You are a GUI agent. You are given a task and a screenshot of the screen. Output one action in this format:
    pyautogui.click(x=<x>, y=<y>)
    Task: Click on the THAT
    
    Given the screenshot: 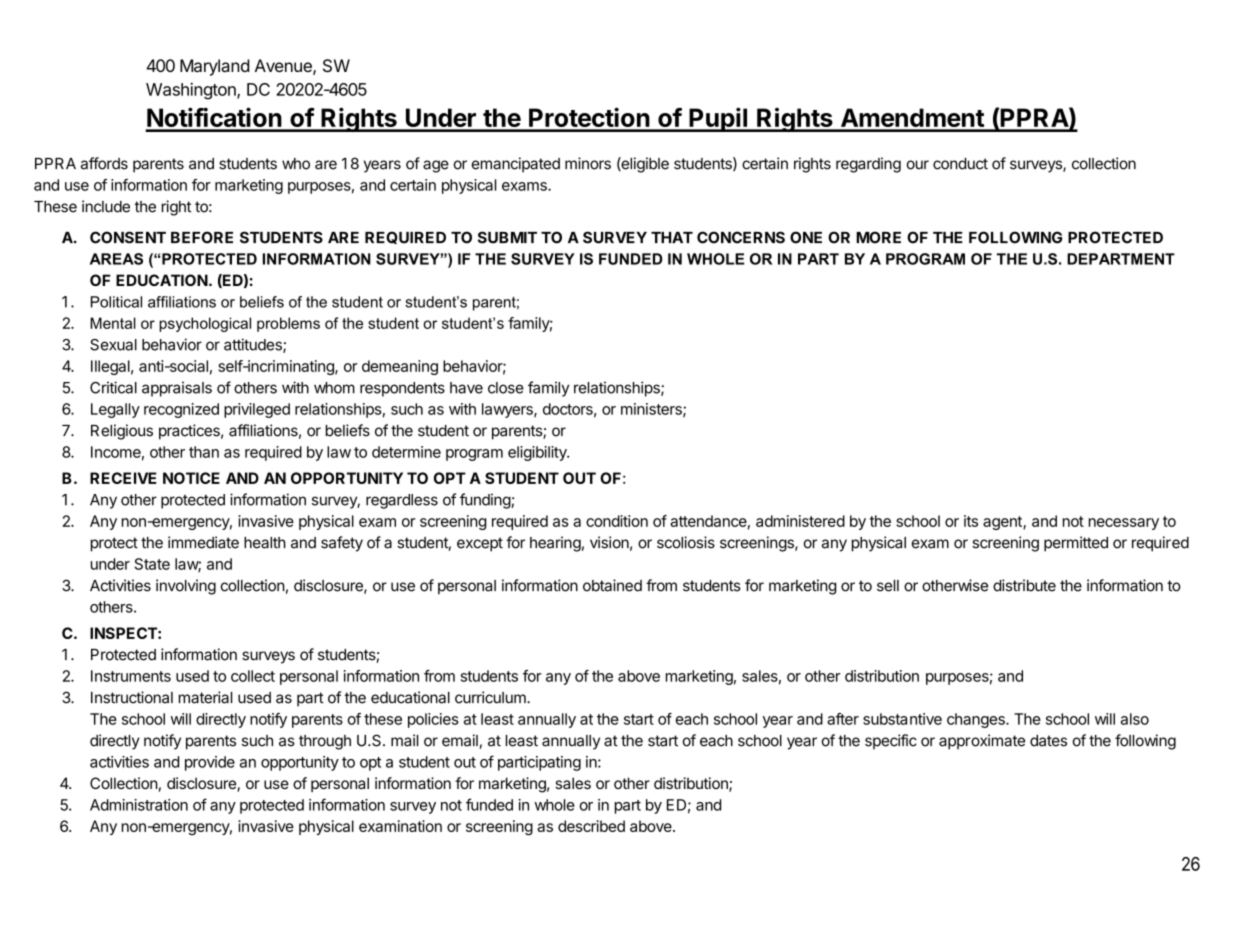 What is the action you would take?
    pyautogui.click(x=672, y=237)
